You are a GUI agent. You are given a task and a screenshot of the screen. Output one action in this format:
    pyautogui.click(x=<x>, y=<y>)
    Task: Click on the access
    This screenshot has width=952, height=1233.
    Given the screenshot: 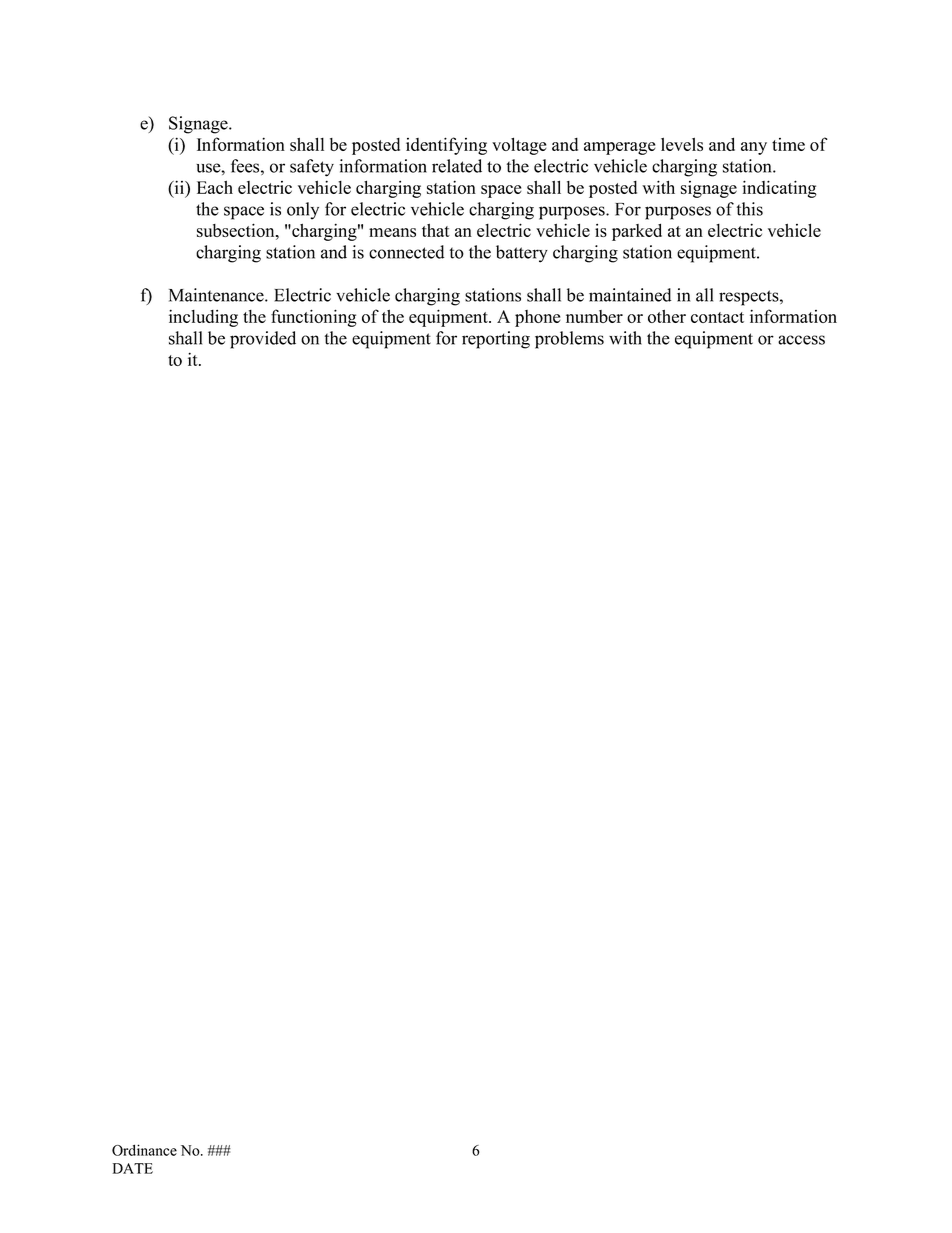 What is the action you would take?
    pyautogui.click(x=801, y=340)
